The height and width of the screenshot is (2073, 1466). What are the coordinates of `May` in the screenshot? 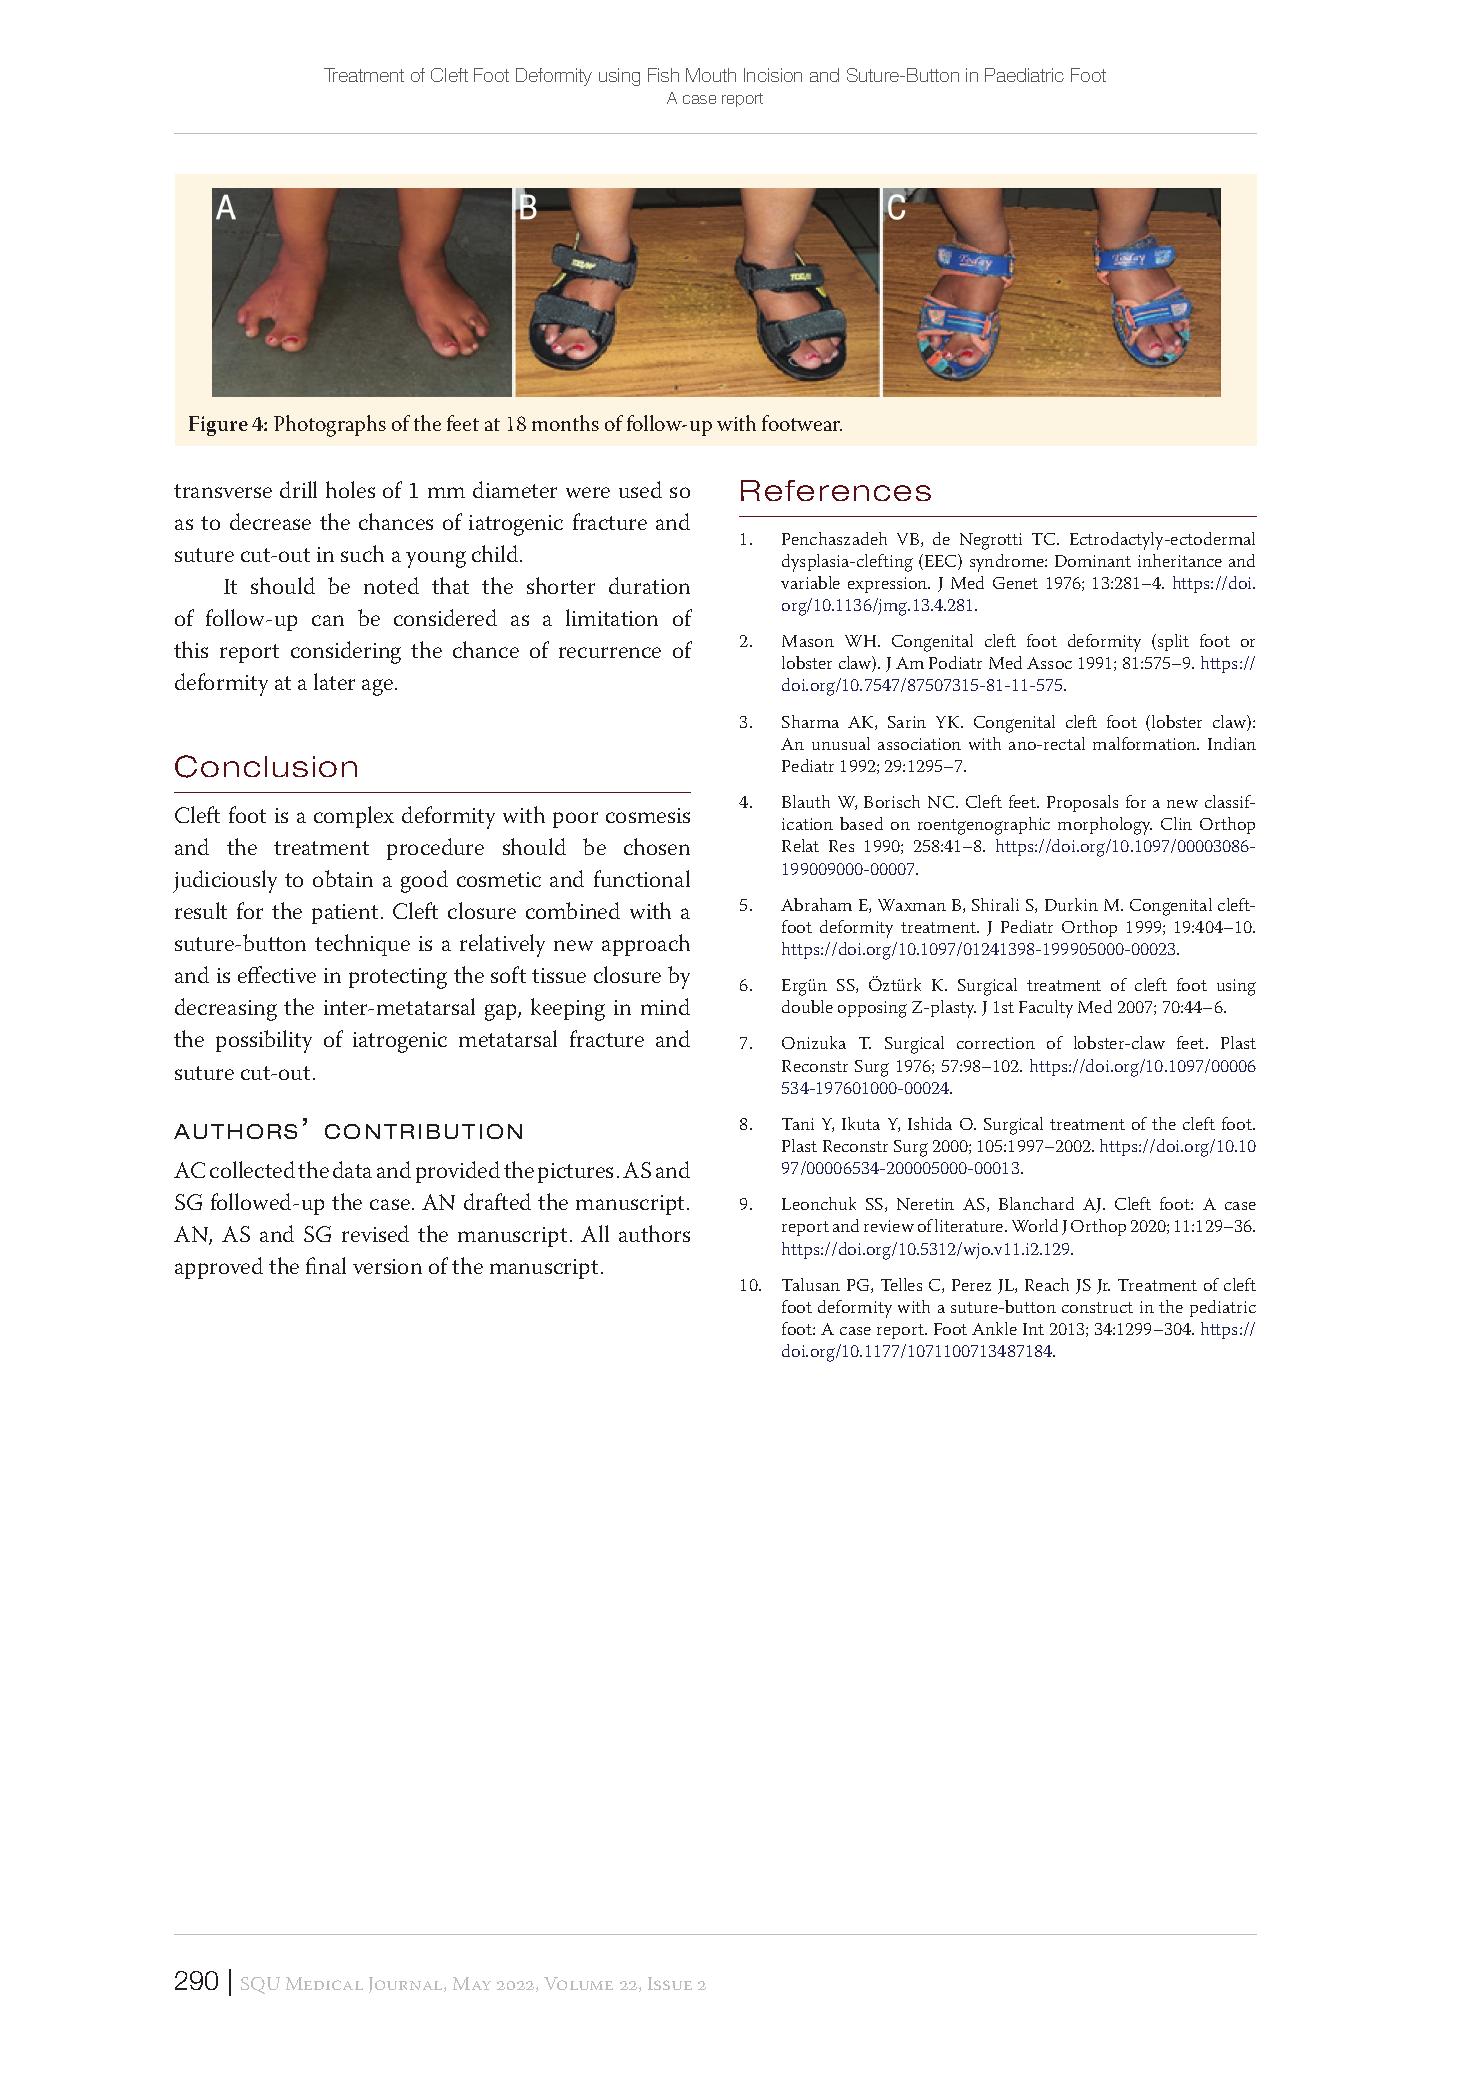 It's located at (472, 1983).
